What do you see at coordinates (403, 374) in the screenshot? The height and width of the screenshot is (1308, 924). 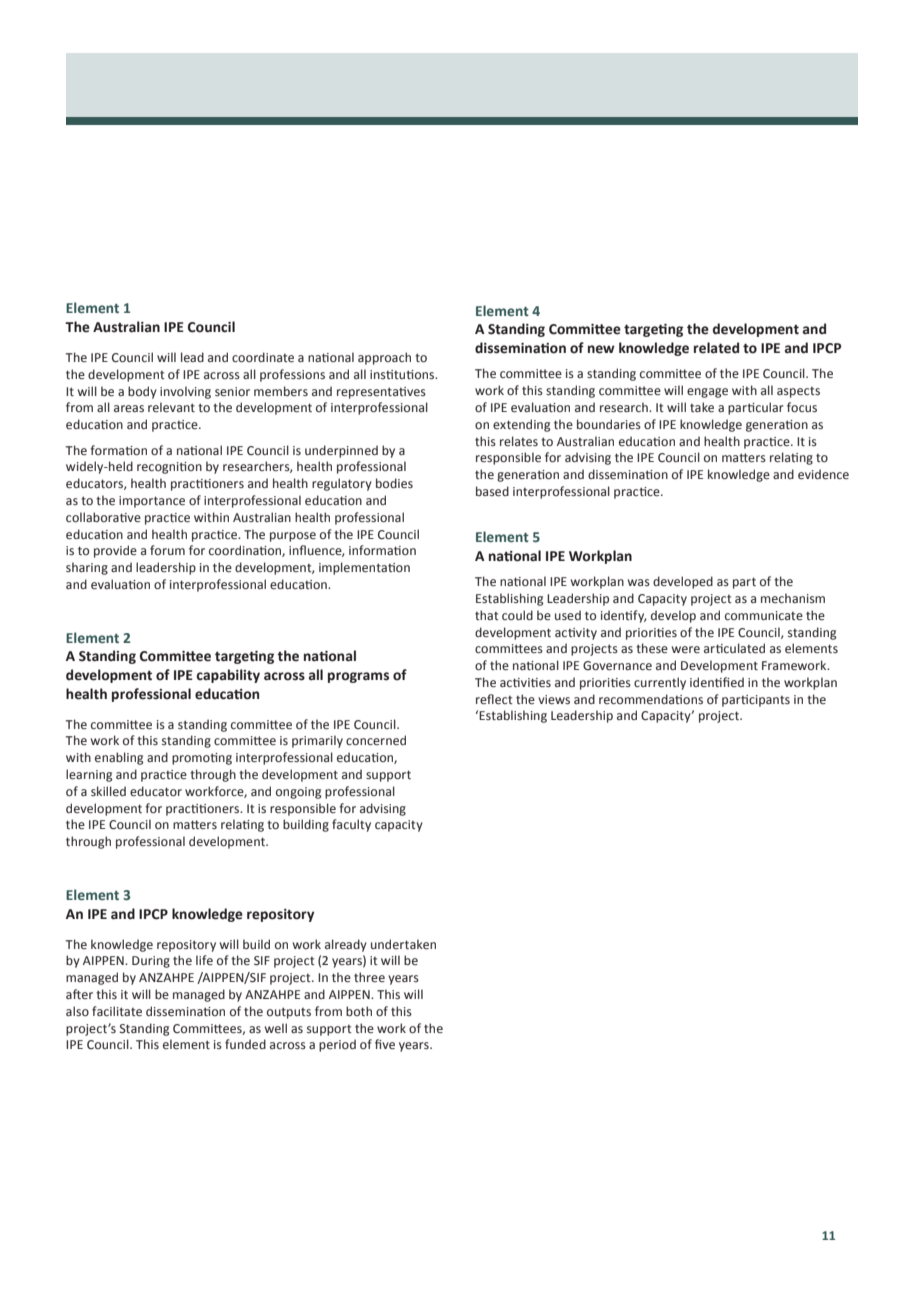 I see `institutions` at bounding box center [403, 374].
